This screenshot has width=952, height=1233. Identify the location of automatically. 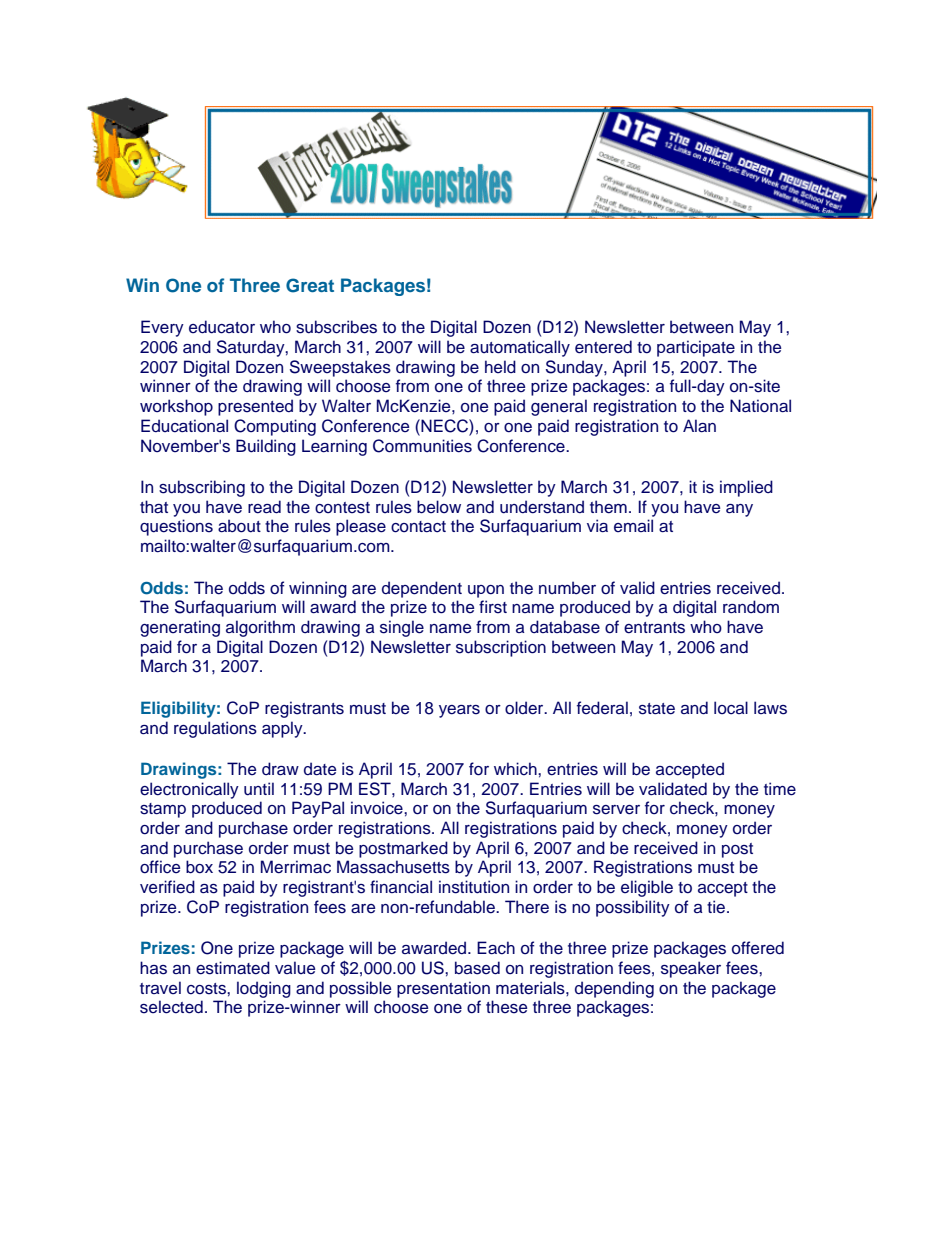
(520, 348).
